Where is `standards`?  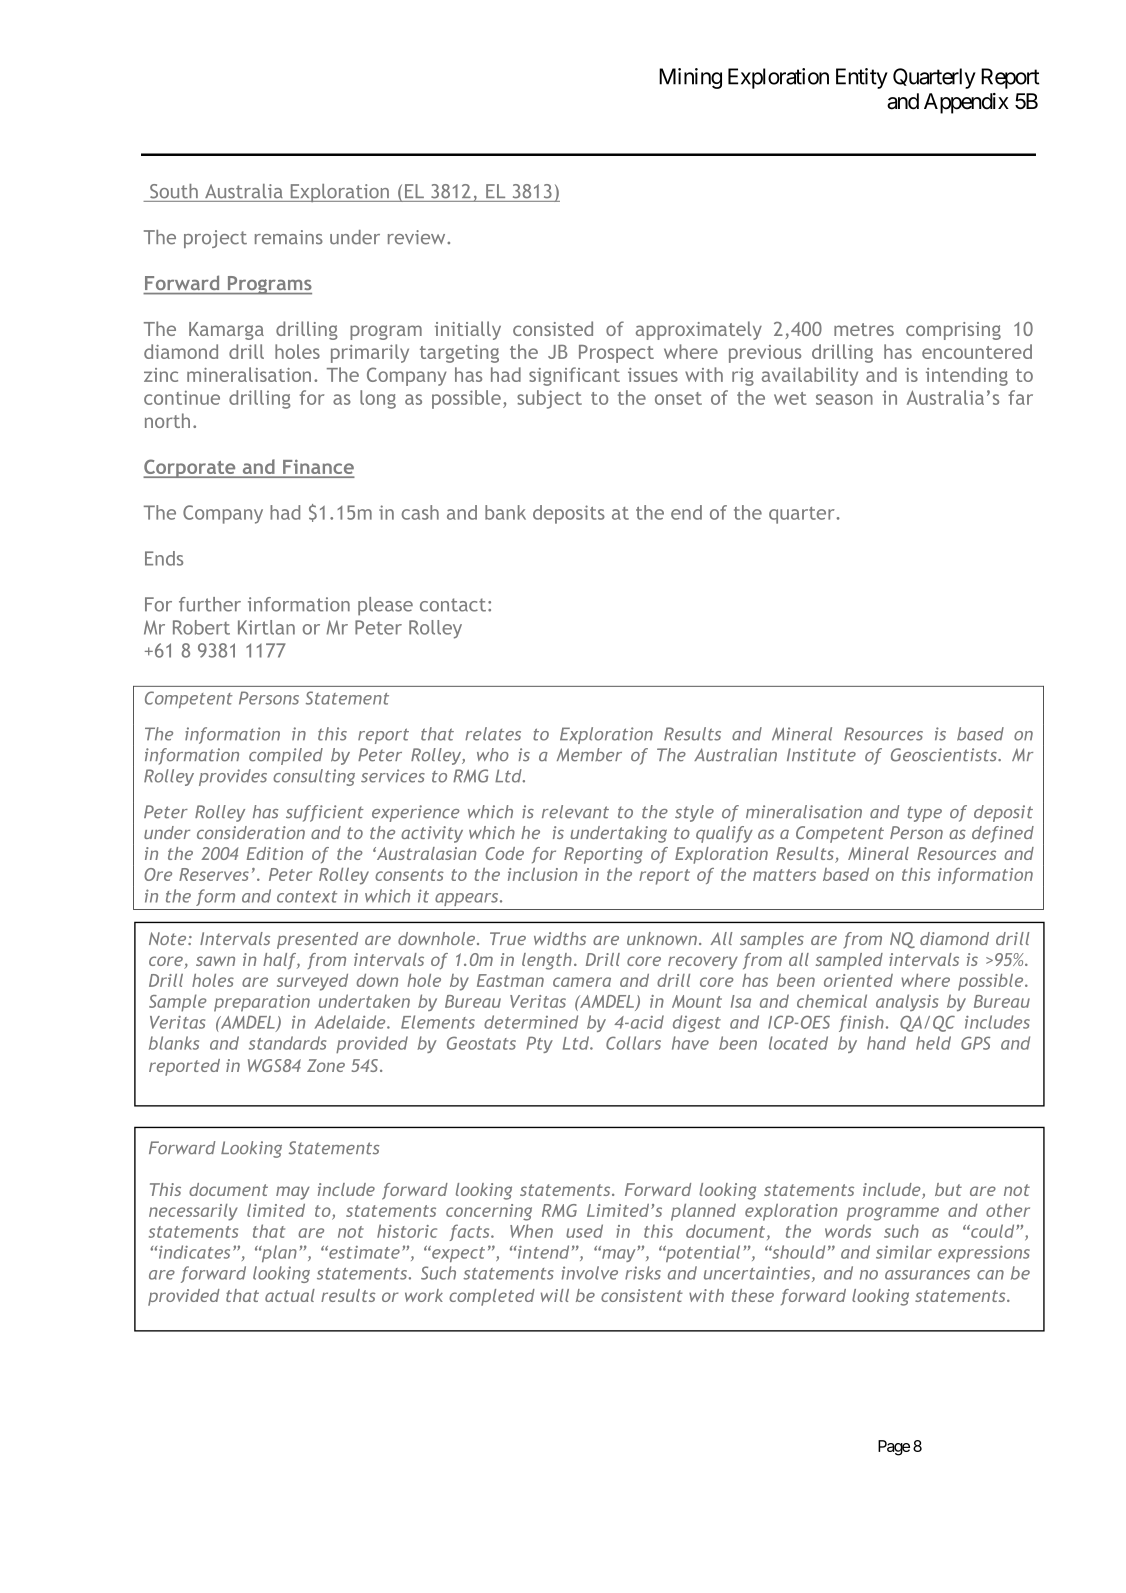
standards is located at coordinates (287, 1043).
